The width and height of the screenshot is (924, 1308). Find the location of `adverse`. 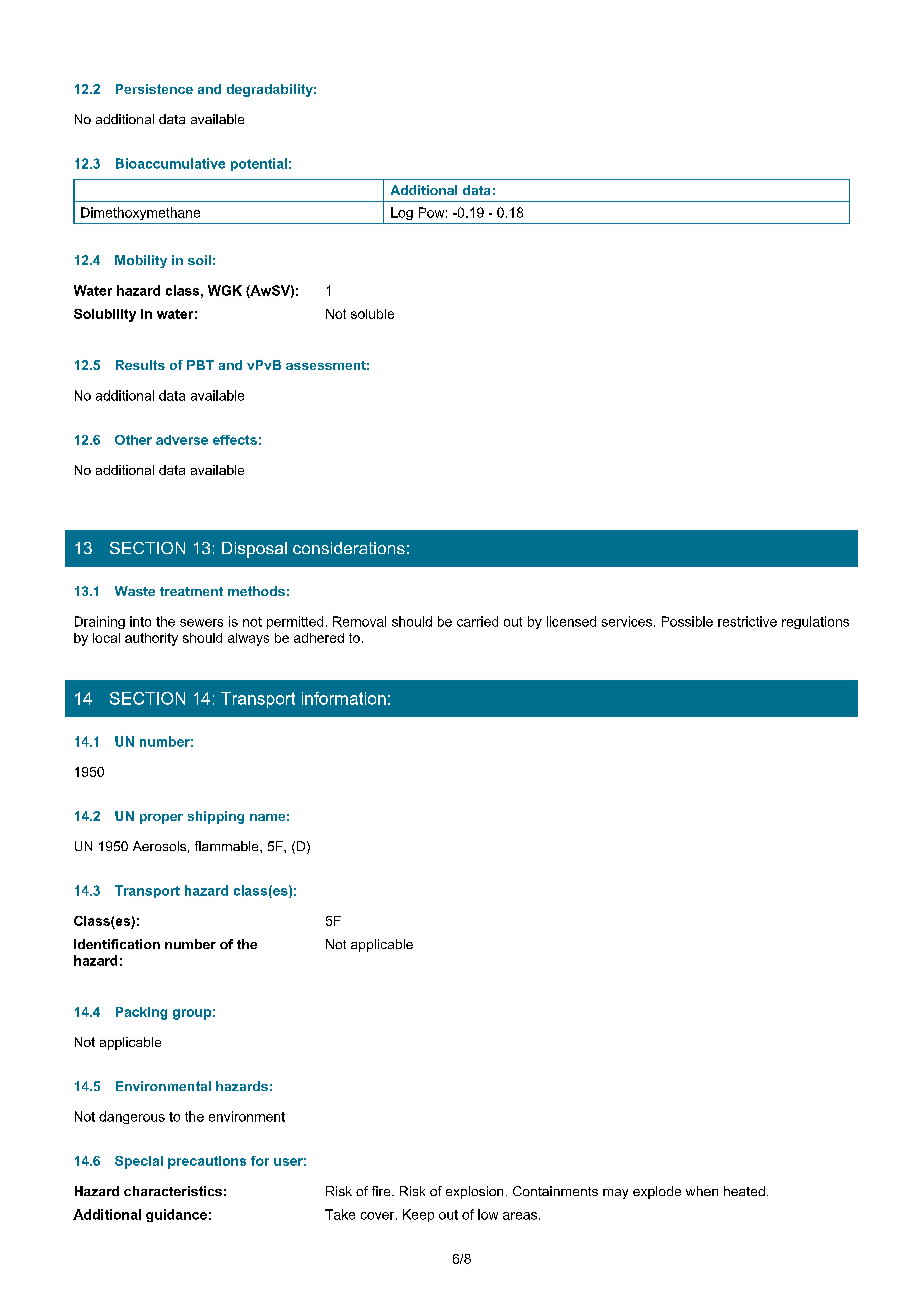

adverse is located at coordinates (182, 440).
